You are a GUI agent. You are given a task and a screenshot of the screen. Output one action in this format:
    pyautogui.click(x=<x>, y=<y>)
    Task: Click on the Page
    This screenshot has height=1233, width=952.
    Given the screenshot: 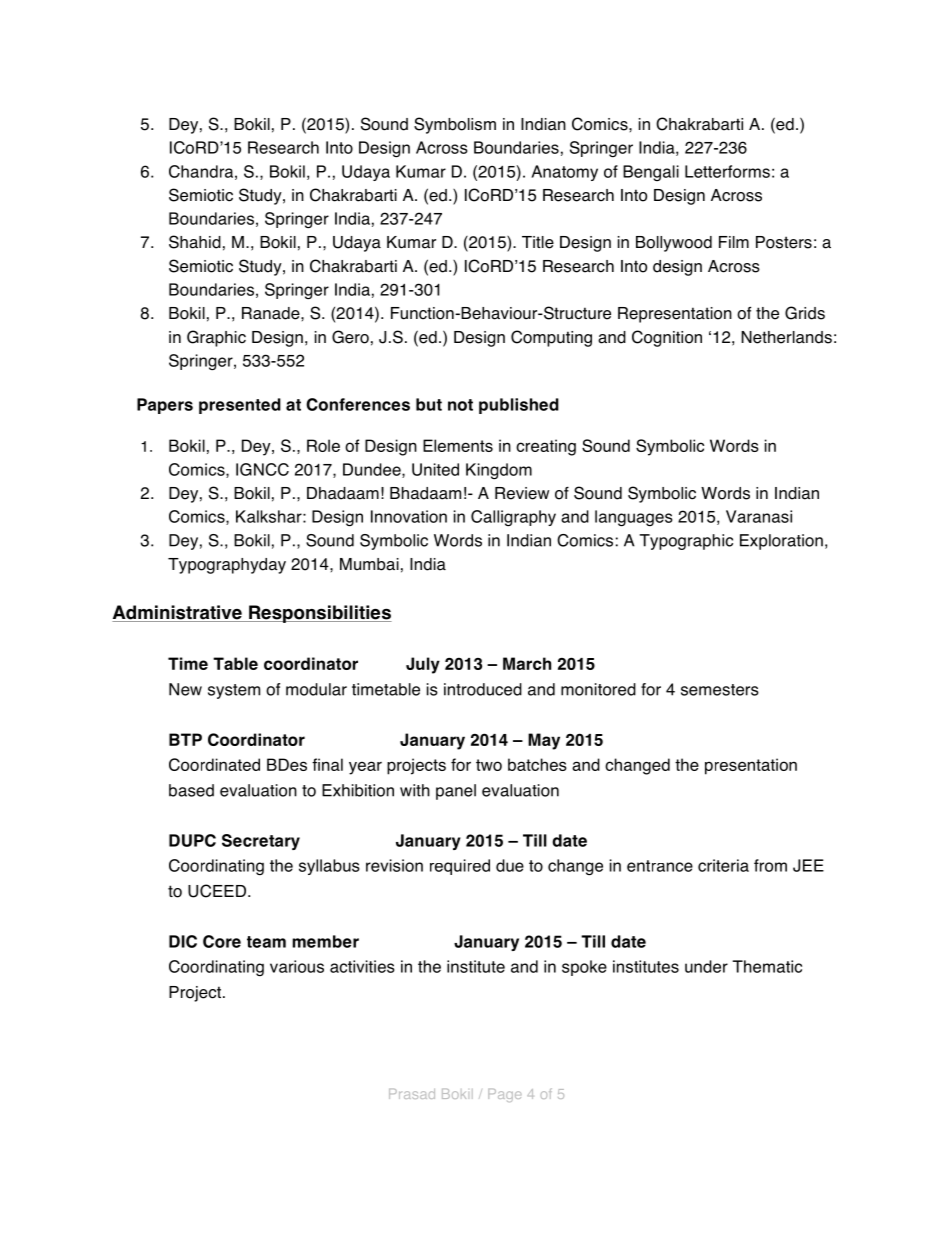 What is the action you would take?
    pyautogui.click(x=505, y=1095)
